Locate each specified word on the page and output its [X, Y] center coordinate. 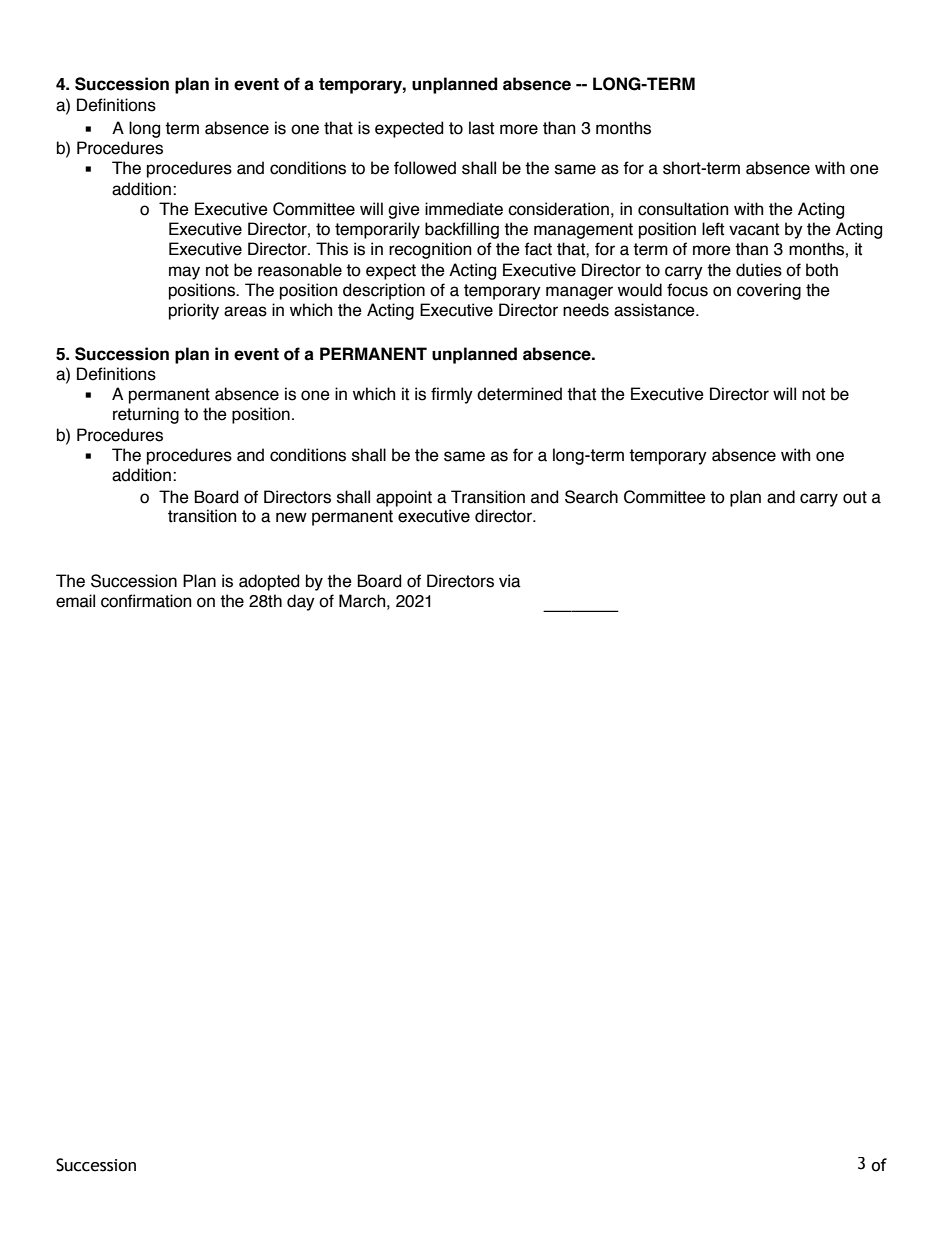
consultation [683, 209]
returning [146, 415]
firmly [452, 395]
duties [759, 270]
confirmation [146, 601]
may [184, 273]
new [291, 517]
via [510, 581]
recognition [430, 250]
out [855, 497]
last [481, 128]
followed [425, 168]
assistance [655, 310]
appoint [404, 498]
